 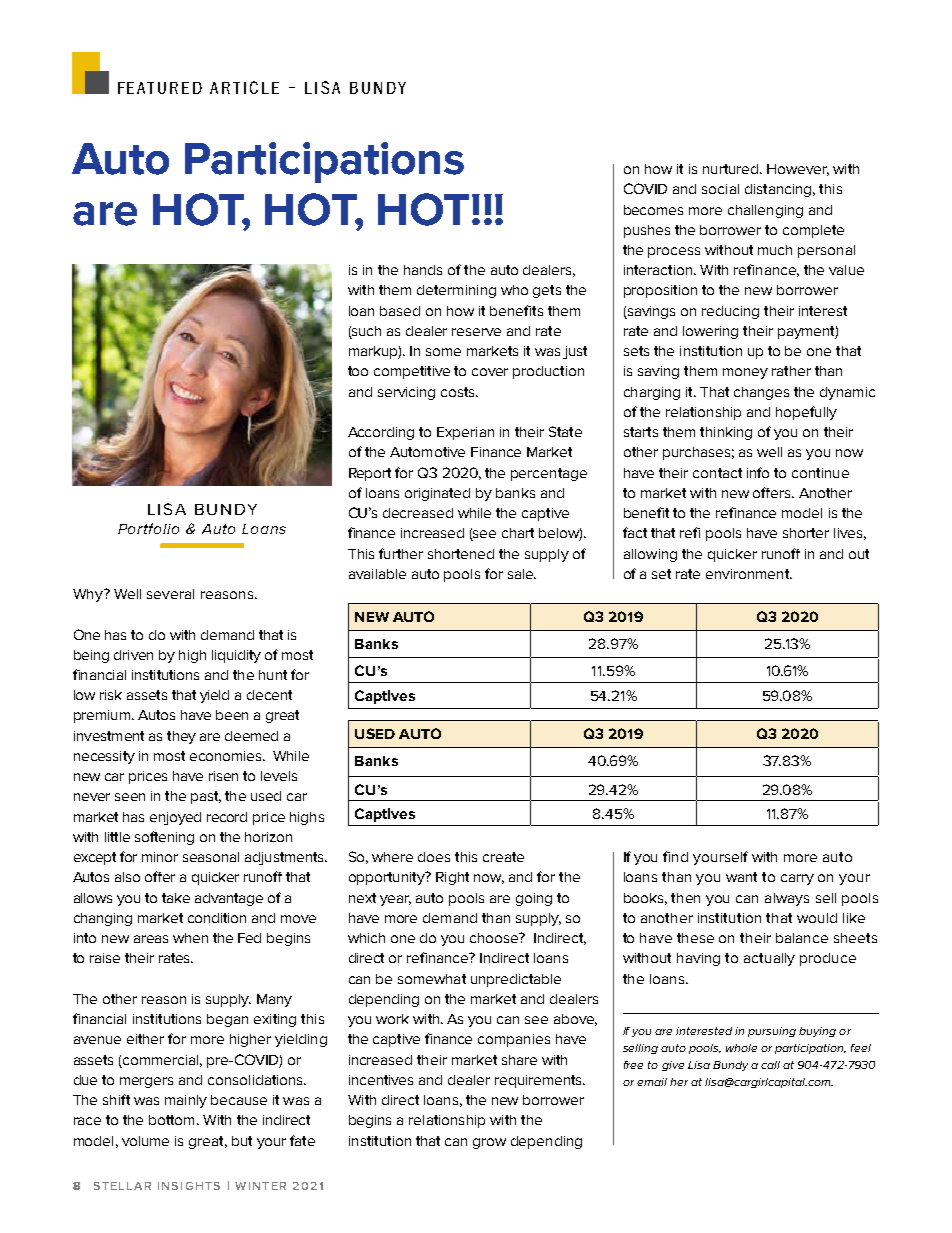 What do you see at coordinates (133, 655) in the document?
I see `driven` at bounding box center [133, 655].
